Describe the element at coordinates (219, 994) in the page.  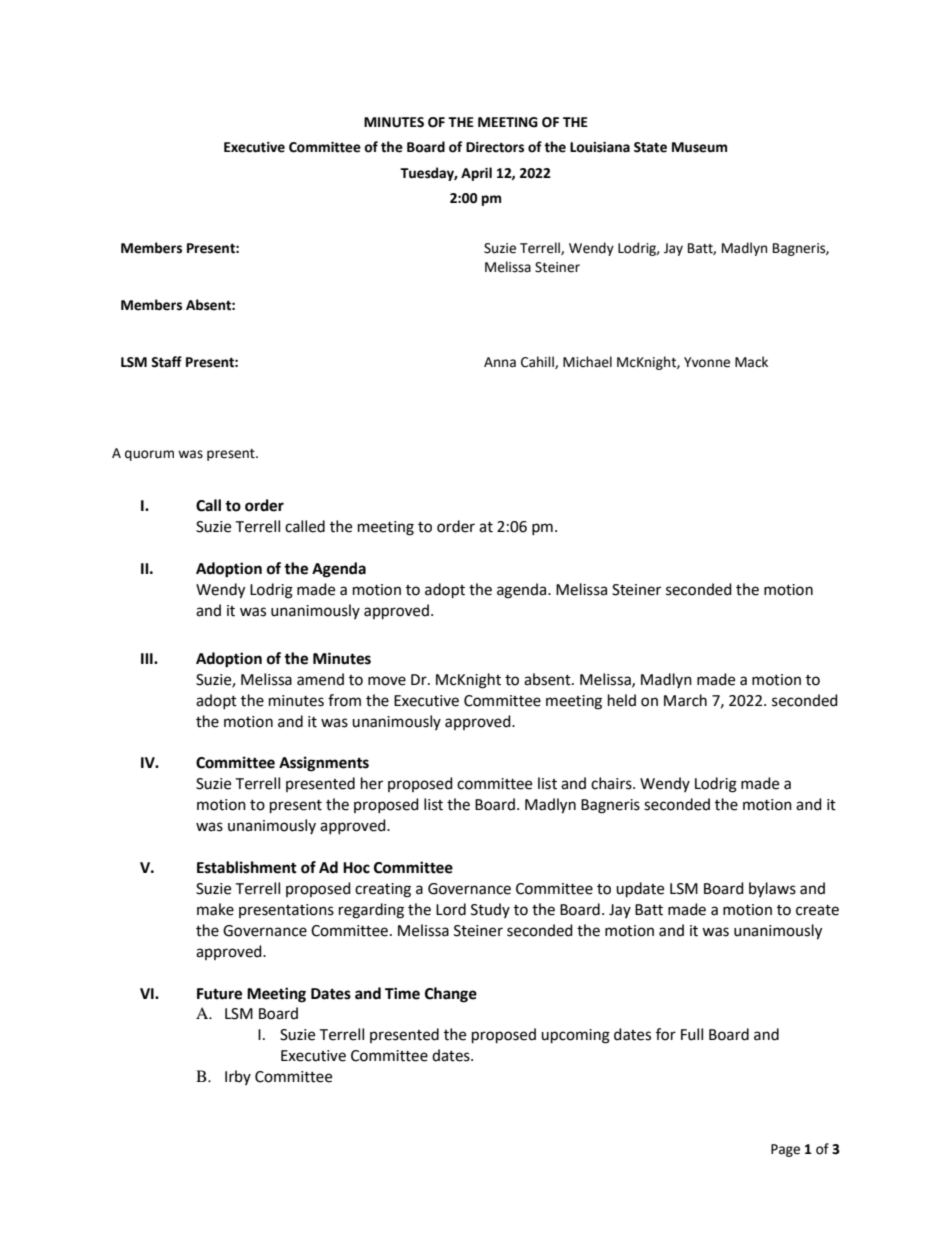
I see `Future` at that location.
